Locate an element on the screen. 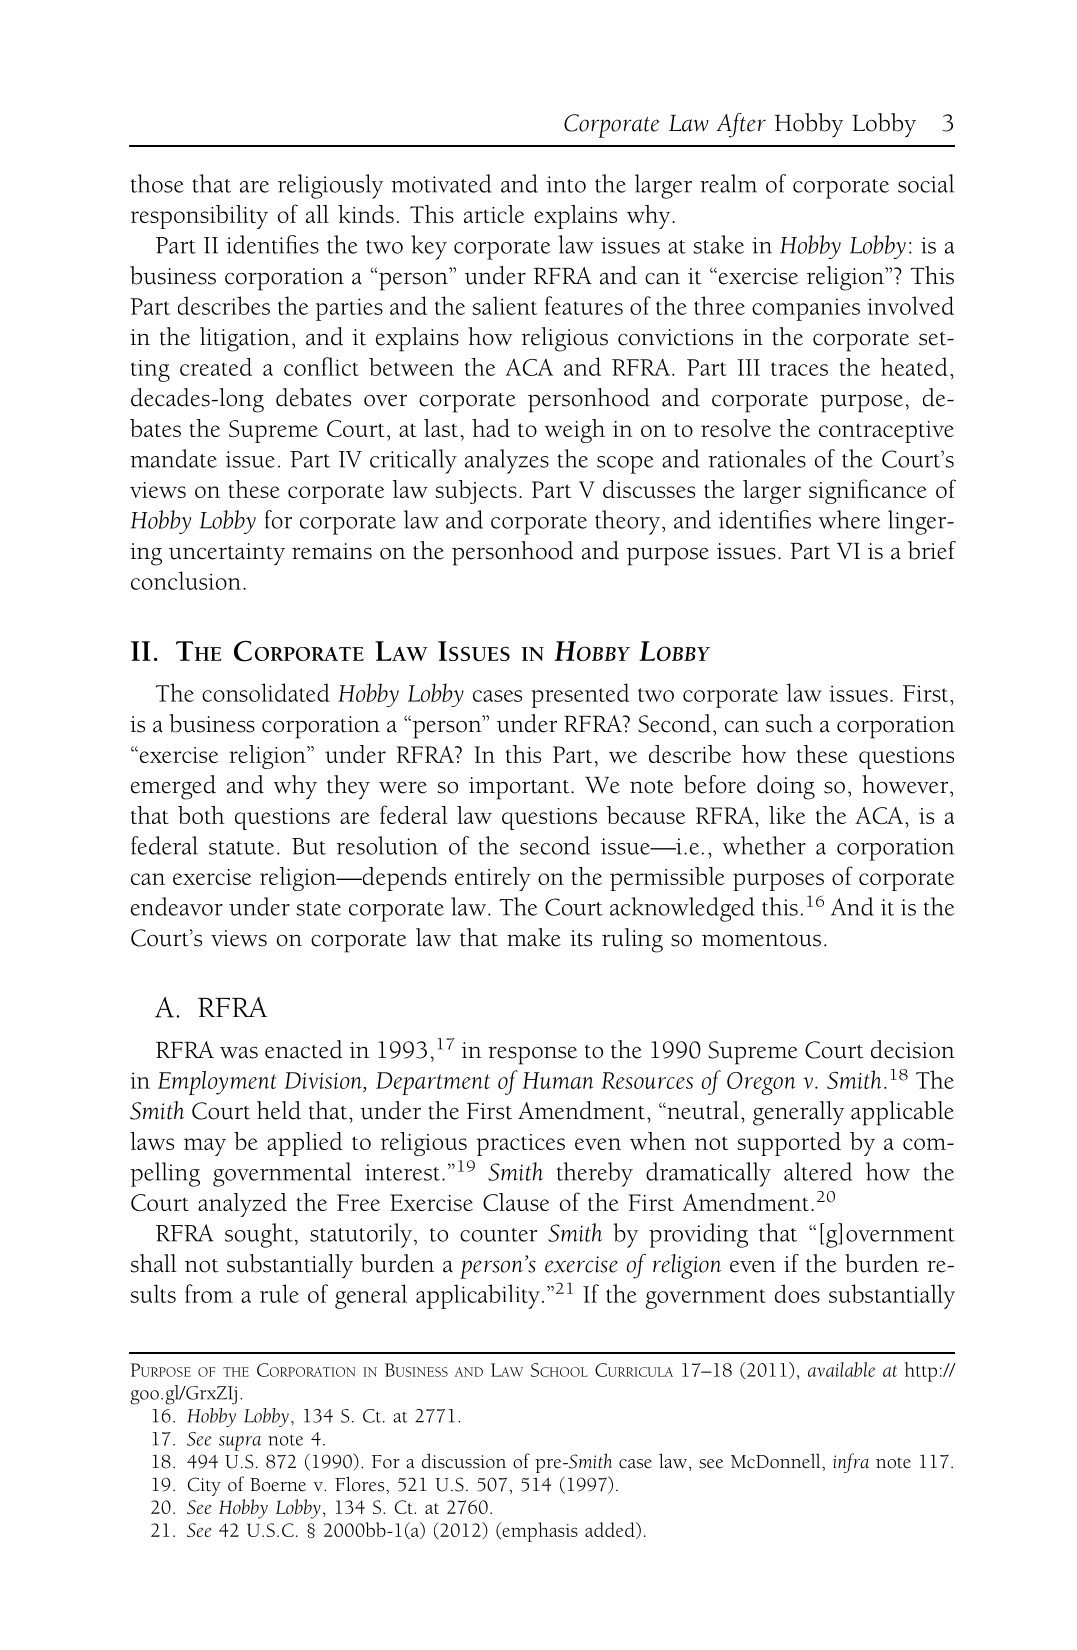 The image size is (1077, 1650). responsibility is located at coordinates (199, 217).
